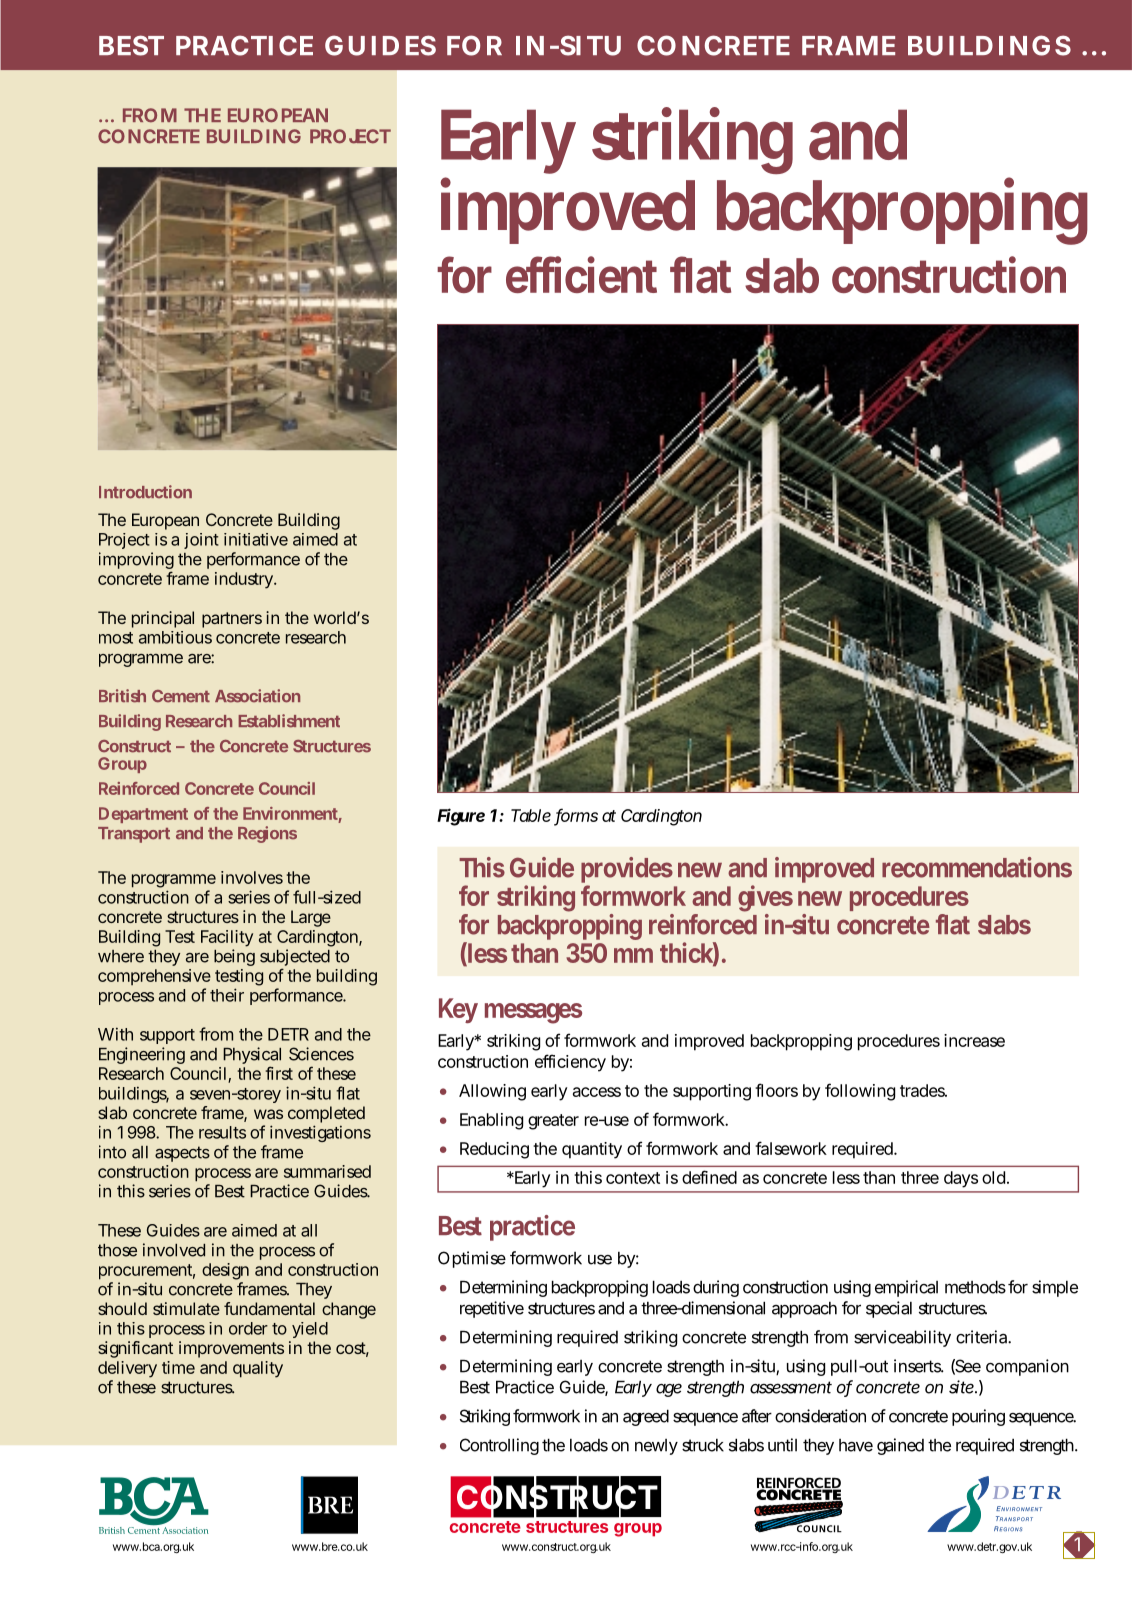  I want to click on industry, so click(245, 580).
